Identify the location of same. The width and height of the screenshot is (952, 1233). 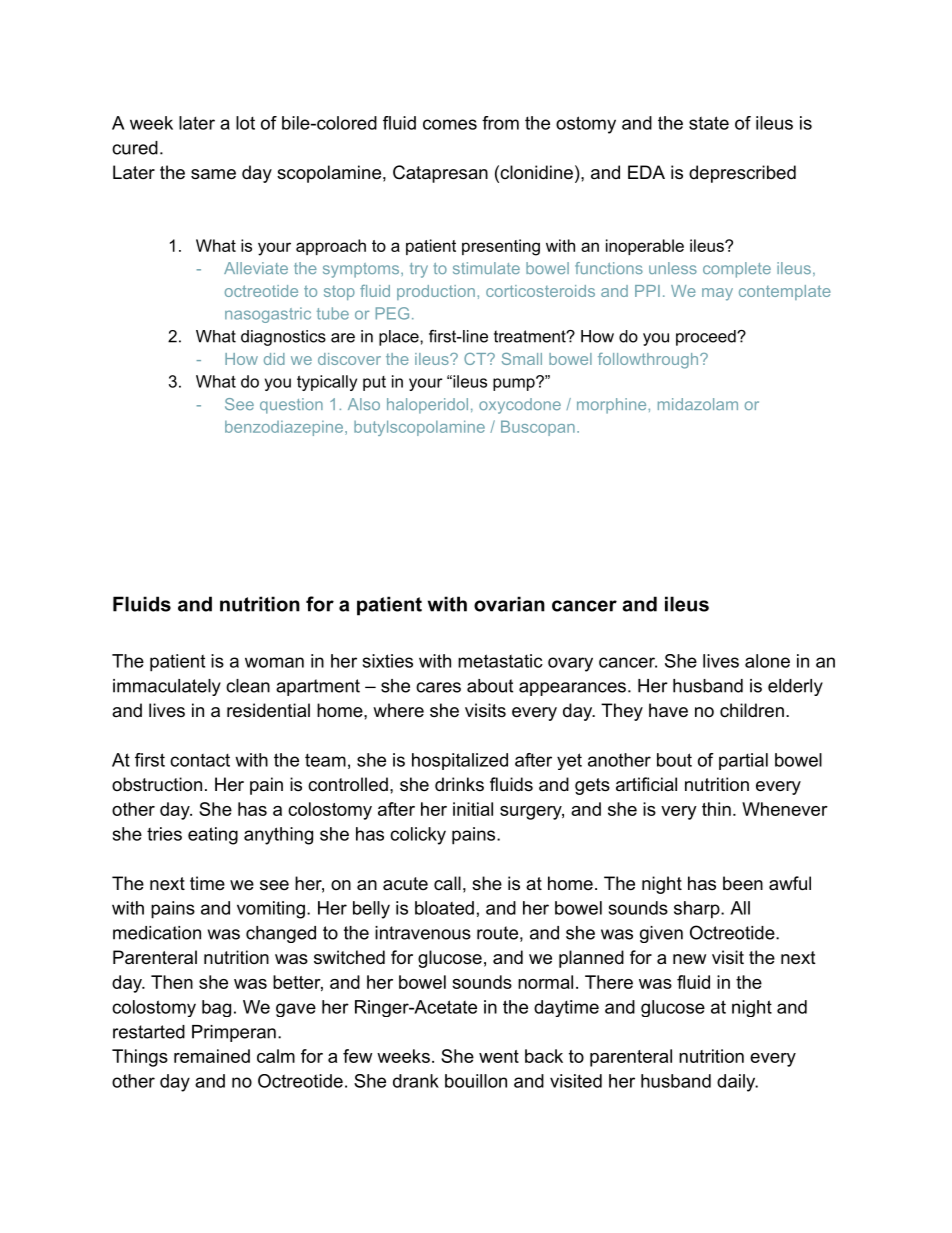
(213, 174).
